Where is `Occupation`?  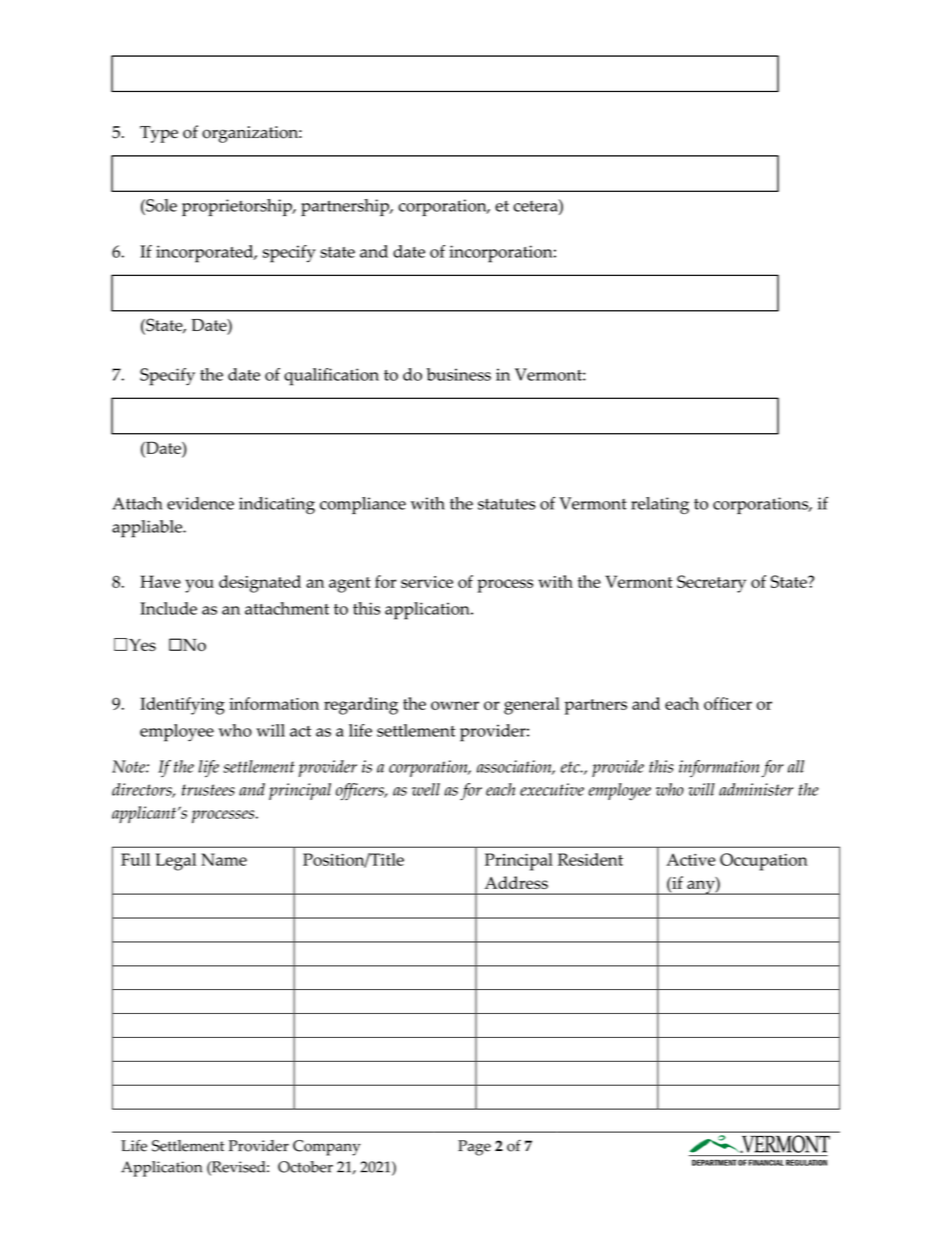 Occupation is located at coordinates (764, 862).
